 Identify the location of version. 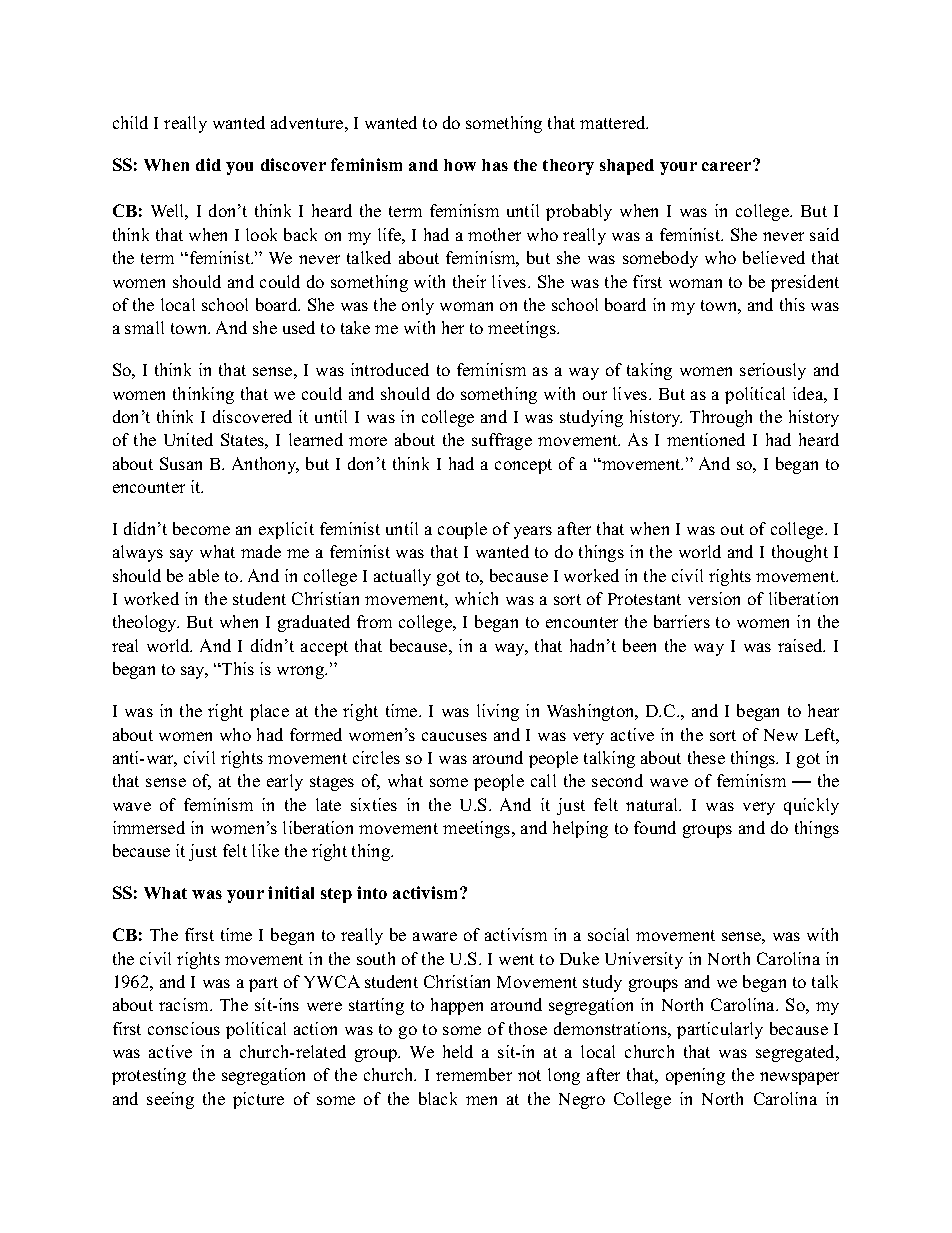
(714, 598).
